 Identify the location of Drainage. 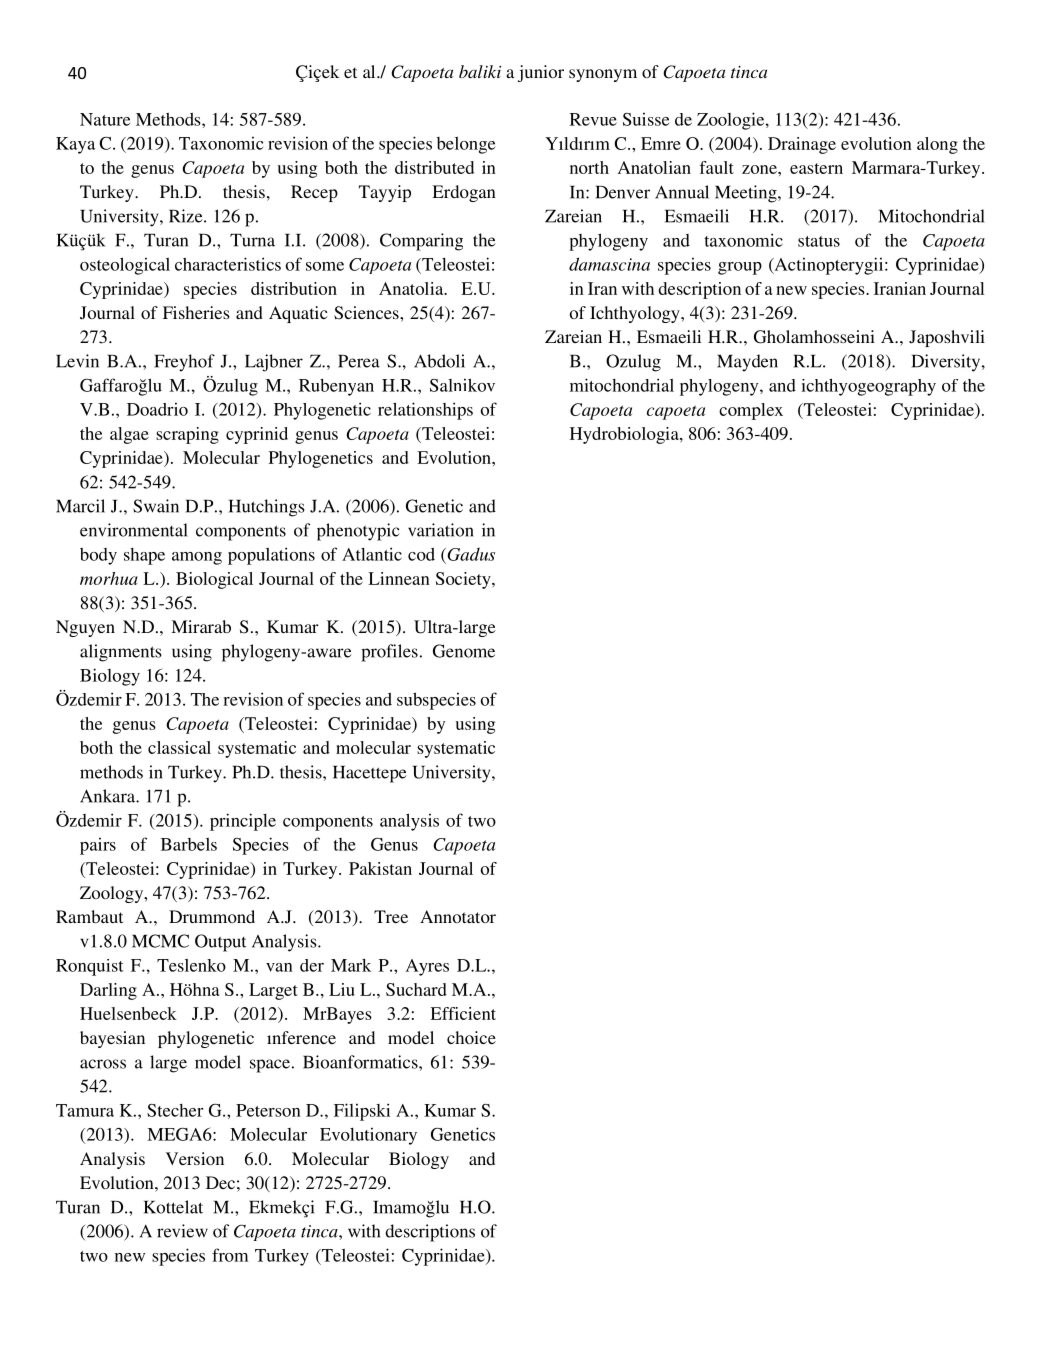
(802, 145).
